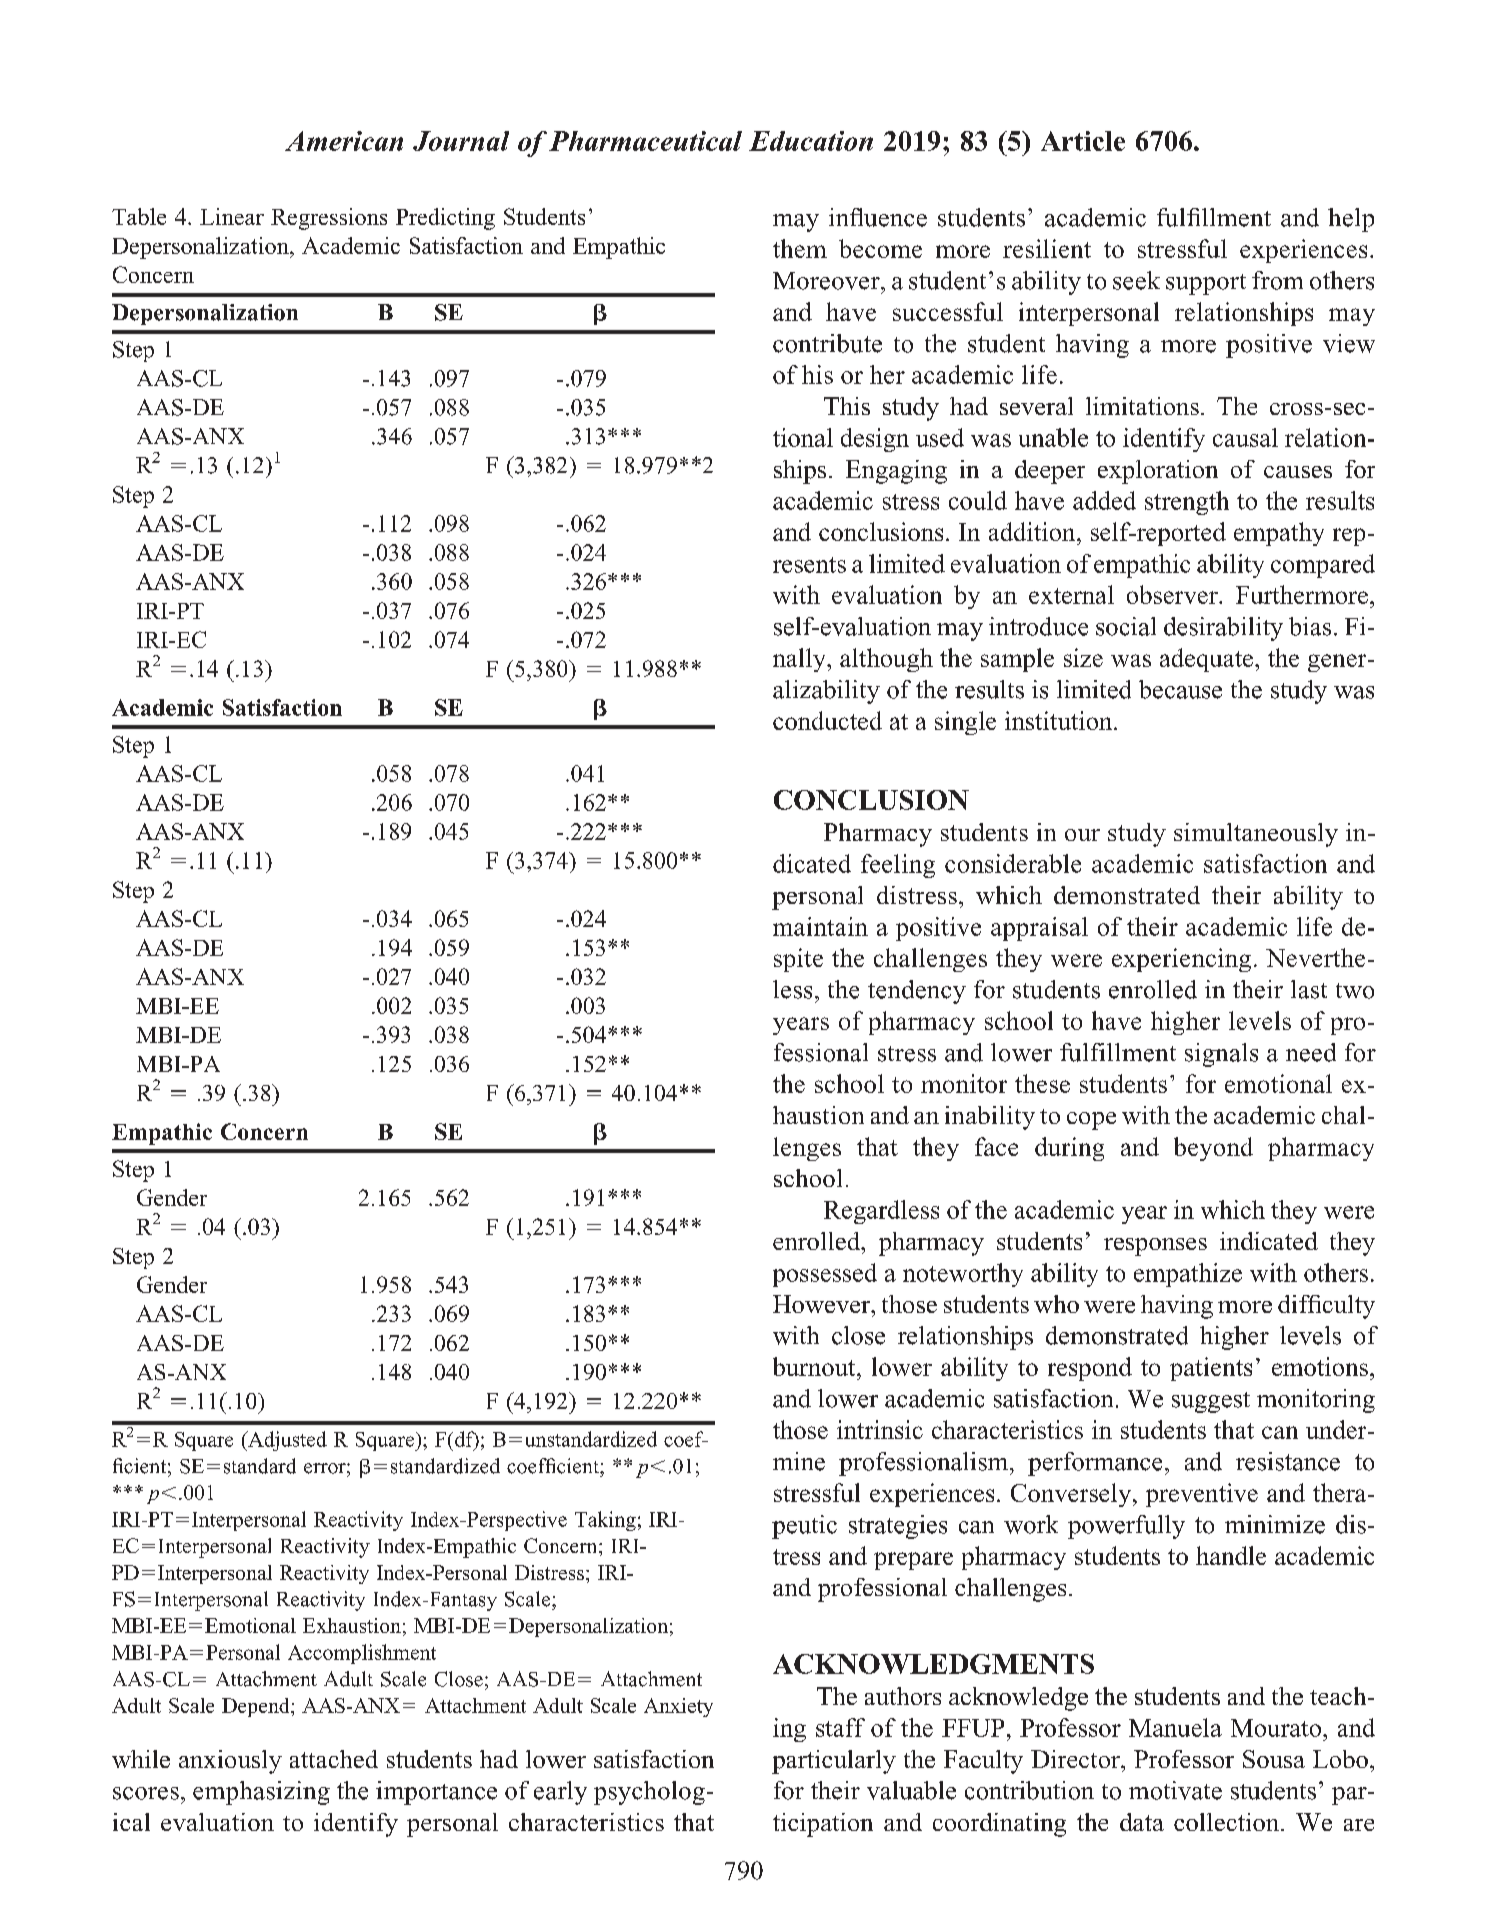 The image size is (1487, 1924). What do you see at coordinates (820, 926) in the document?
I see `maintain` at bounding box center [820, 926].
